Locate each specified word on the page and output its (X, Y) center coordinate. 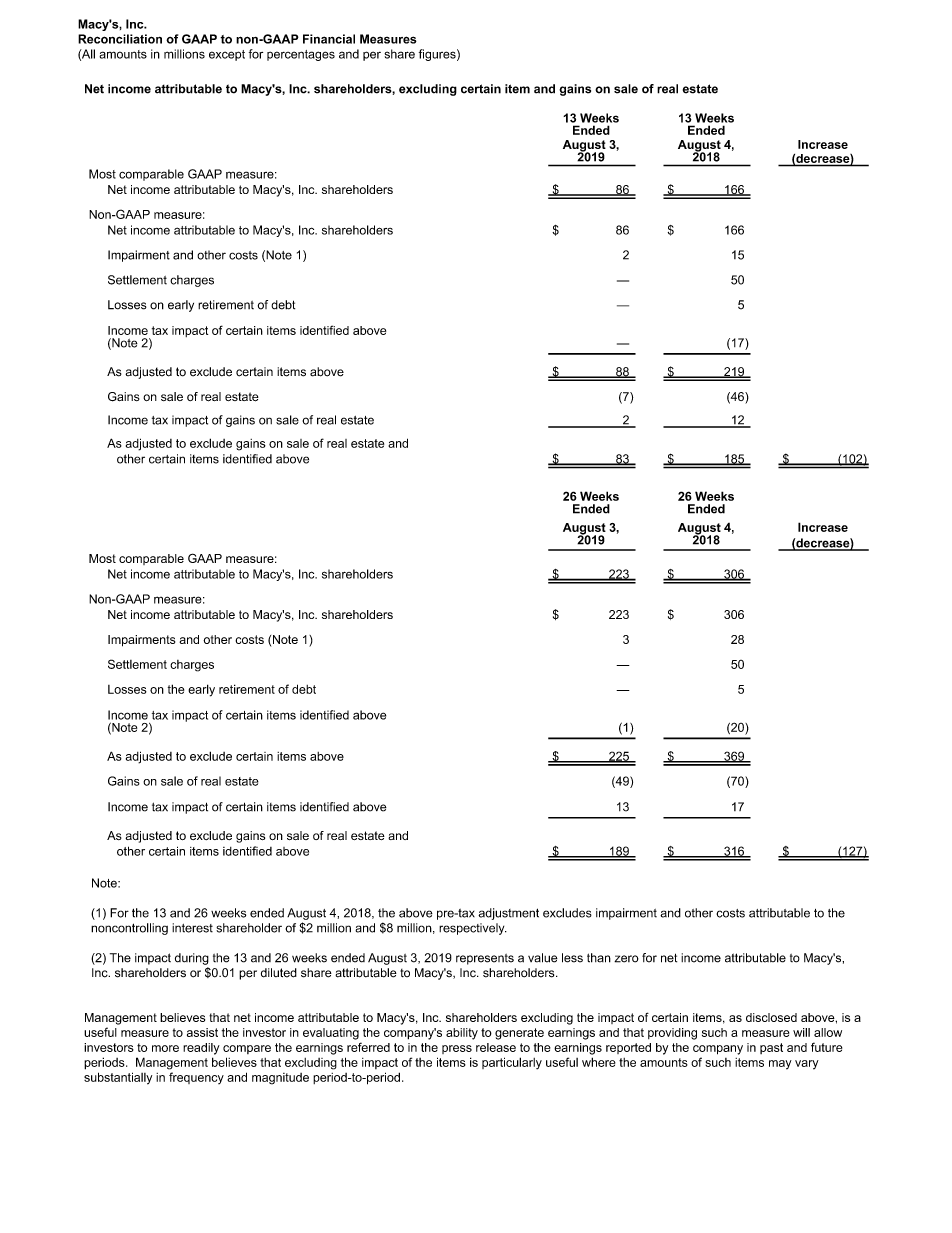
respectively (473, 929)
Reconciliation (120, 39)
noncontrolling (129, 929)
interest (192, 928)
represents (485, 959)
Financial (329, 39)
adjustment (508, 914)
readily (201, 1049)
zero (626, 959)
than (599, 958)
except (227, 55)
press (457, 1049)
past (771, 1048)
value (543, 958)
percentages (301, 55)
